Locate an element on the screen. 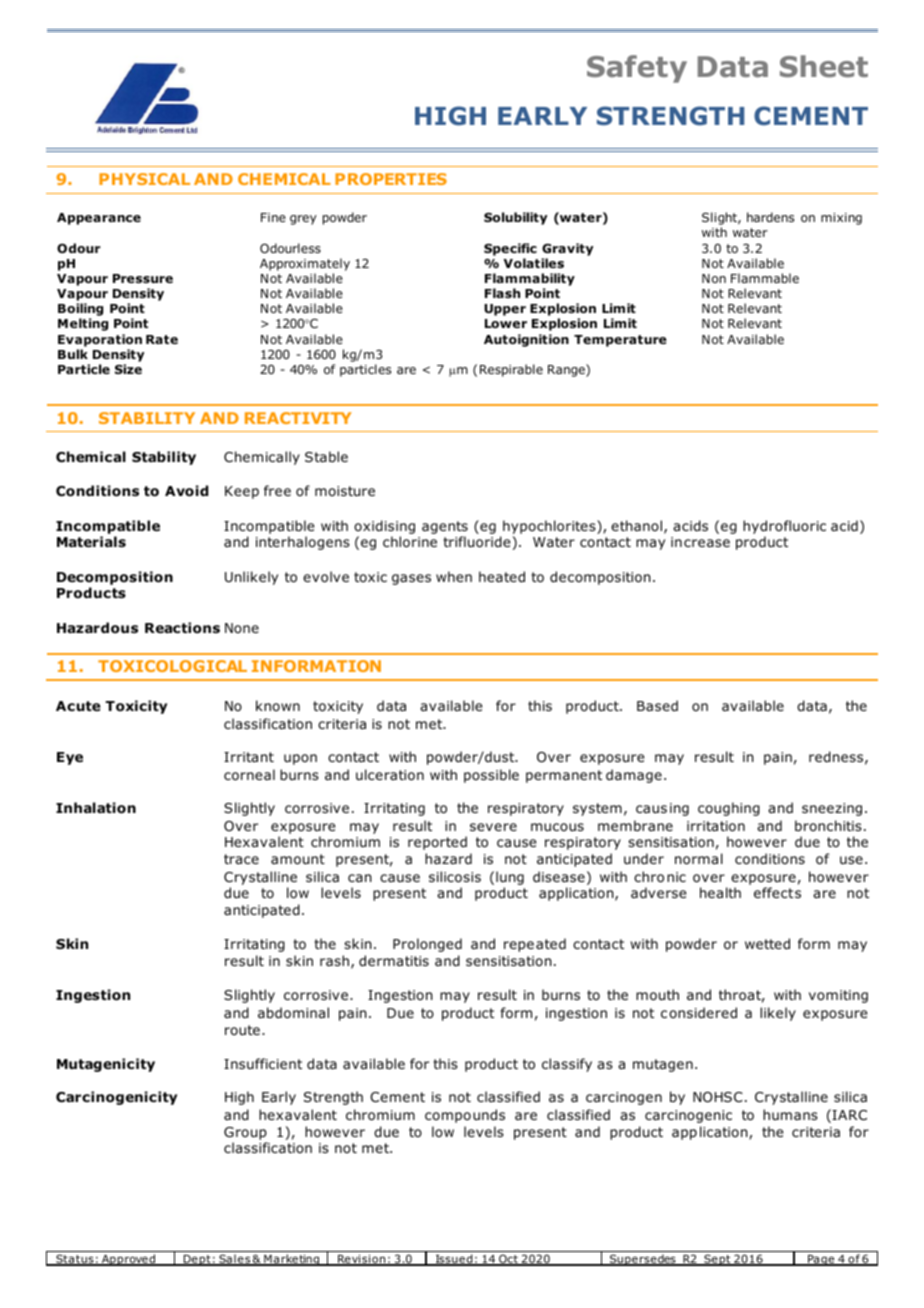  trace is located at coordinates (241, 859).
